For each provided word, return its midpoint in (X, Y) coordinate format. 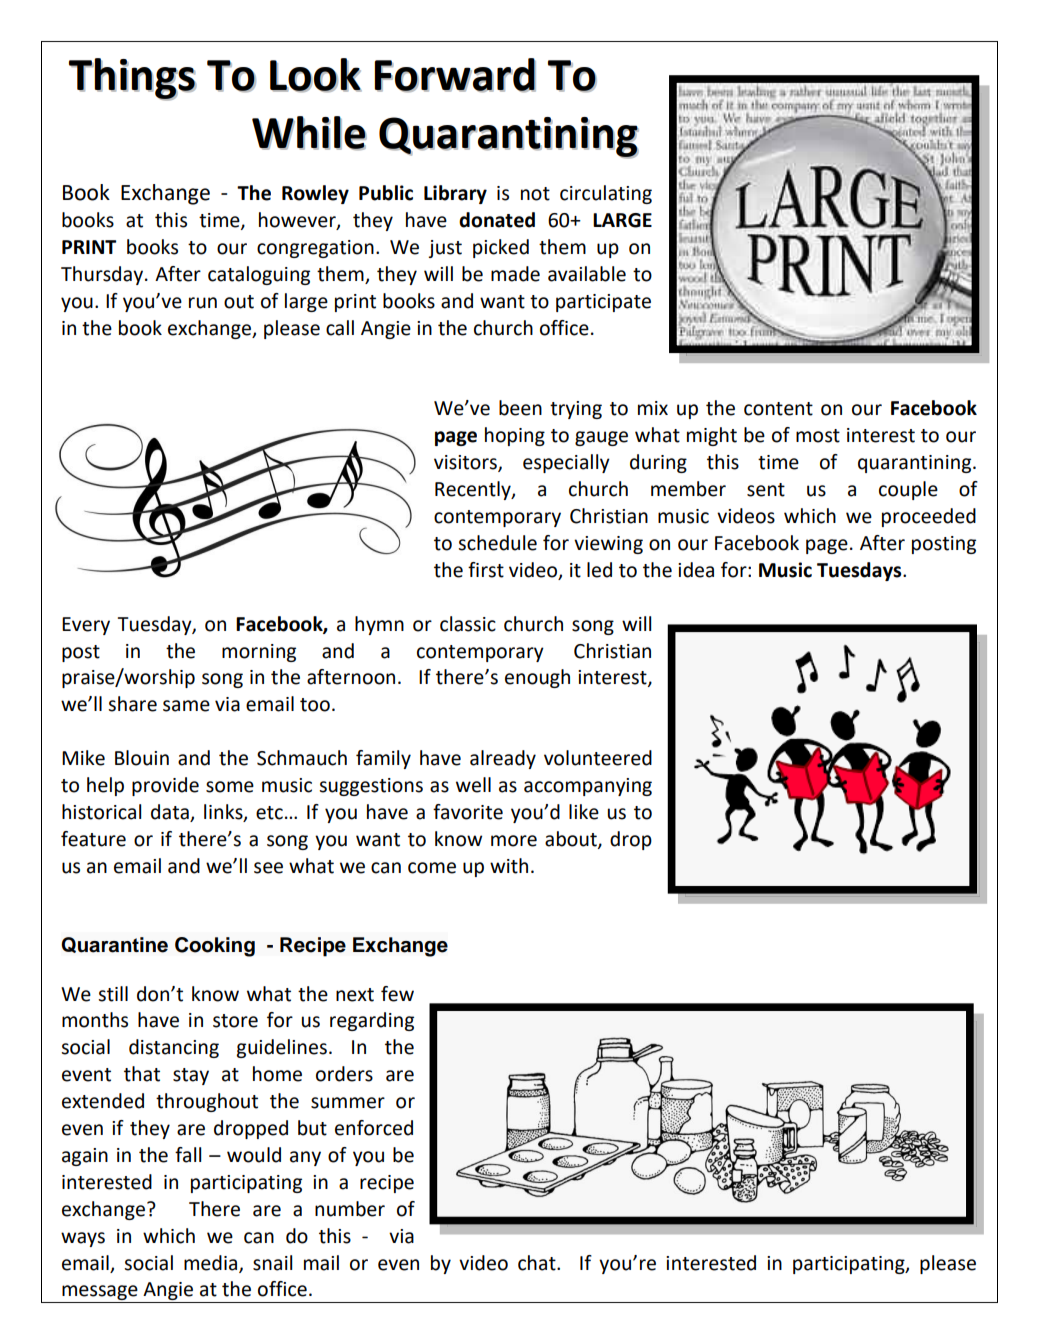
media (212, 1263)
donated (497, 220)
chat (538, 1263)
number (350, 1209)
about (572, 840)
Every (86, 626)
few (397, 994)
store (235, 1021)
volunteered (598, 758)
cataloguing (259, 275)
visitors (466, 463)
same (186, 706)
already (503, 759)
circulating (606, 194)
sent (766, 490)
